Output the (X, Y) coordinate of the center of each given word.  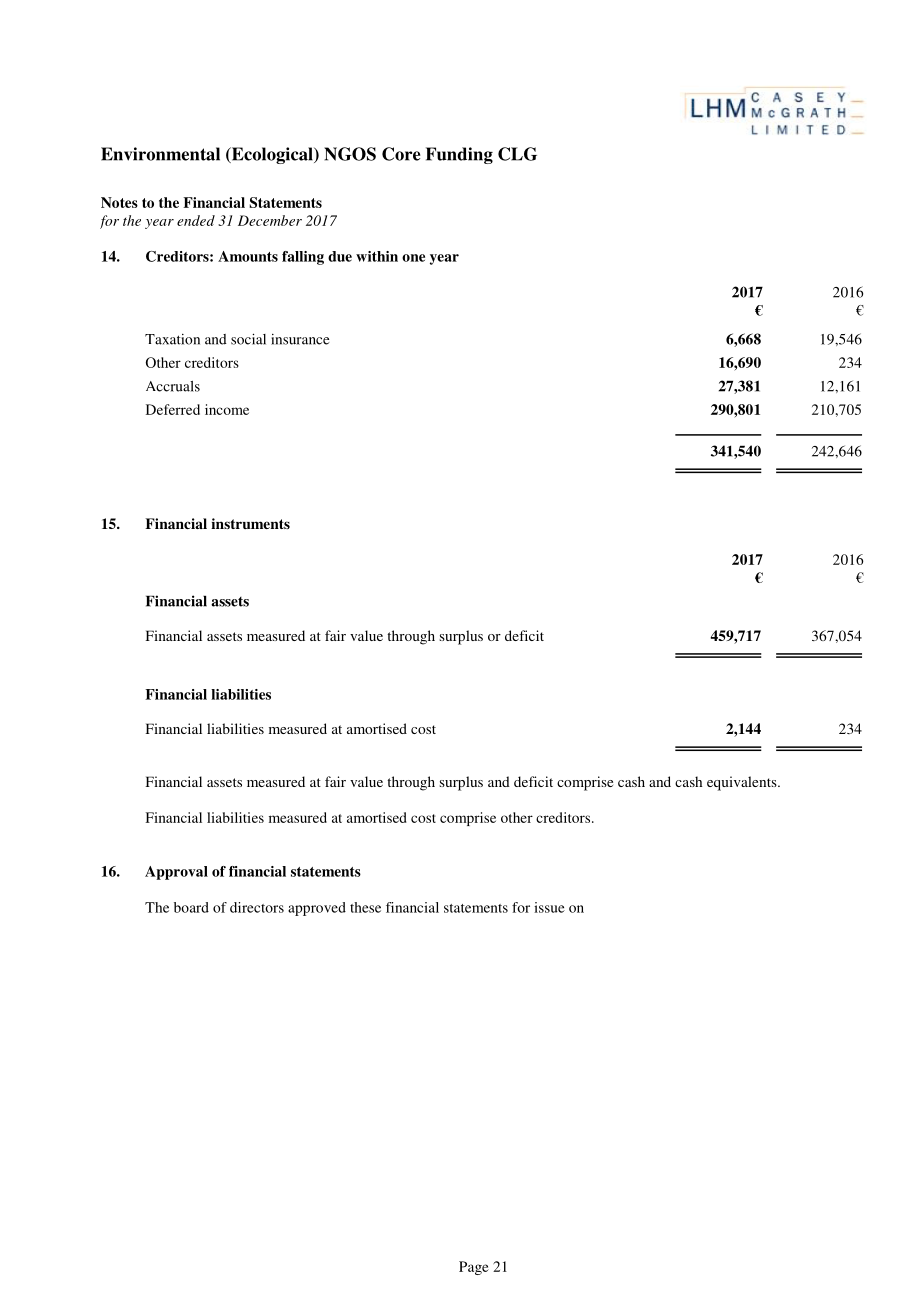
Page (474, 1268)
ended (196, 220)
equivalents (743, 783)
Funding (459, 155)
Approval (176, 873)
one (413, 258)
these (365, 907)
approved (317, 909)
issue (549, 907)
